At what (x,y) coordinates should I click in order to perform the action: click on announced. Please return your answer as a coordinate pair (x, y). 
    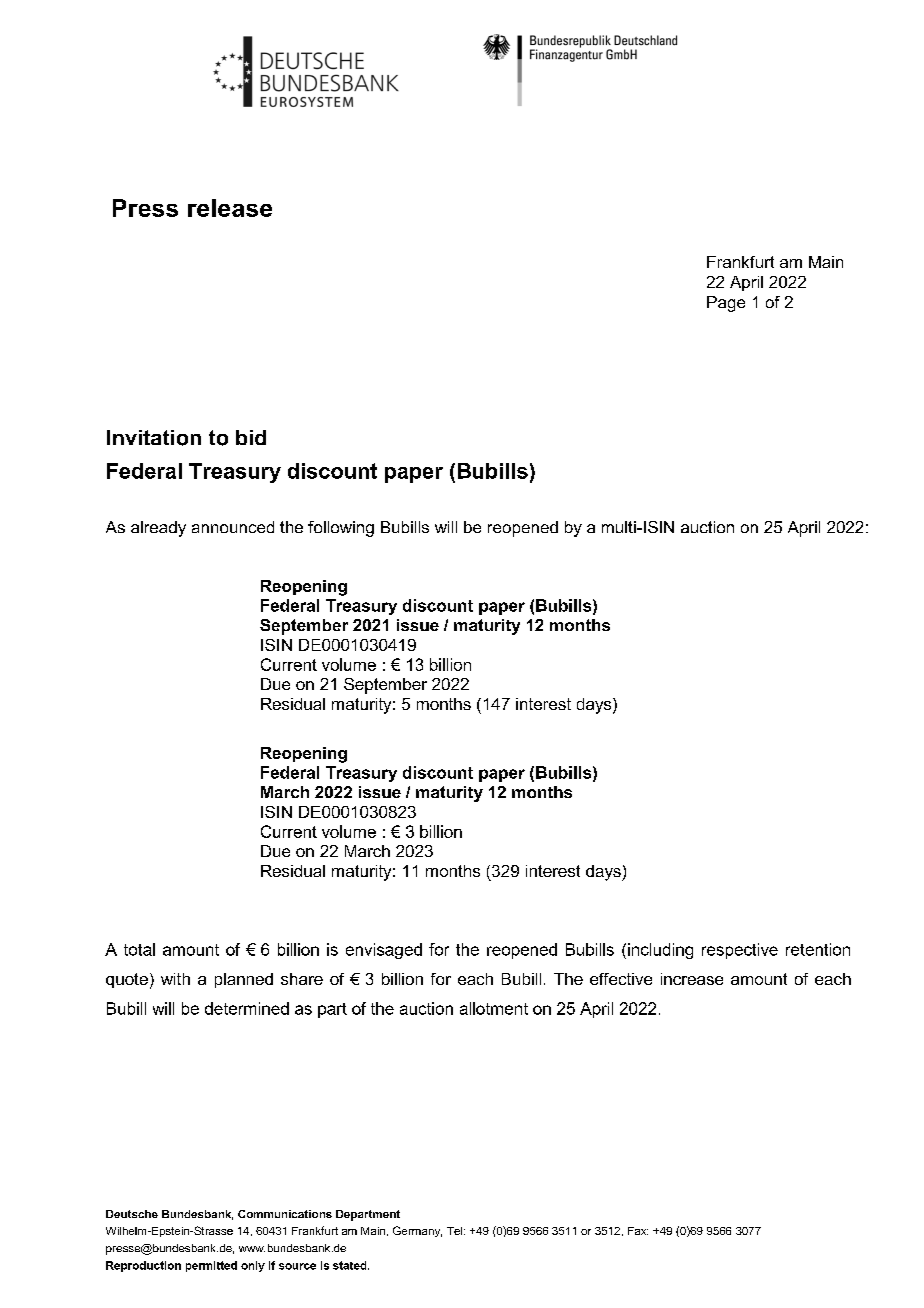
    Looking at the image, I should click on (233, 527).
